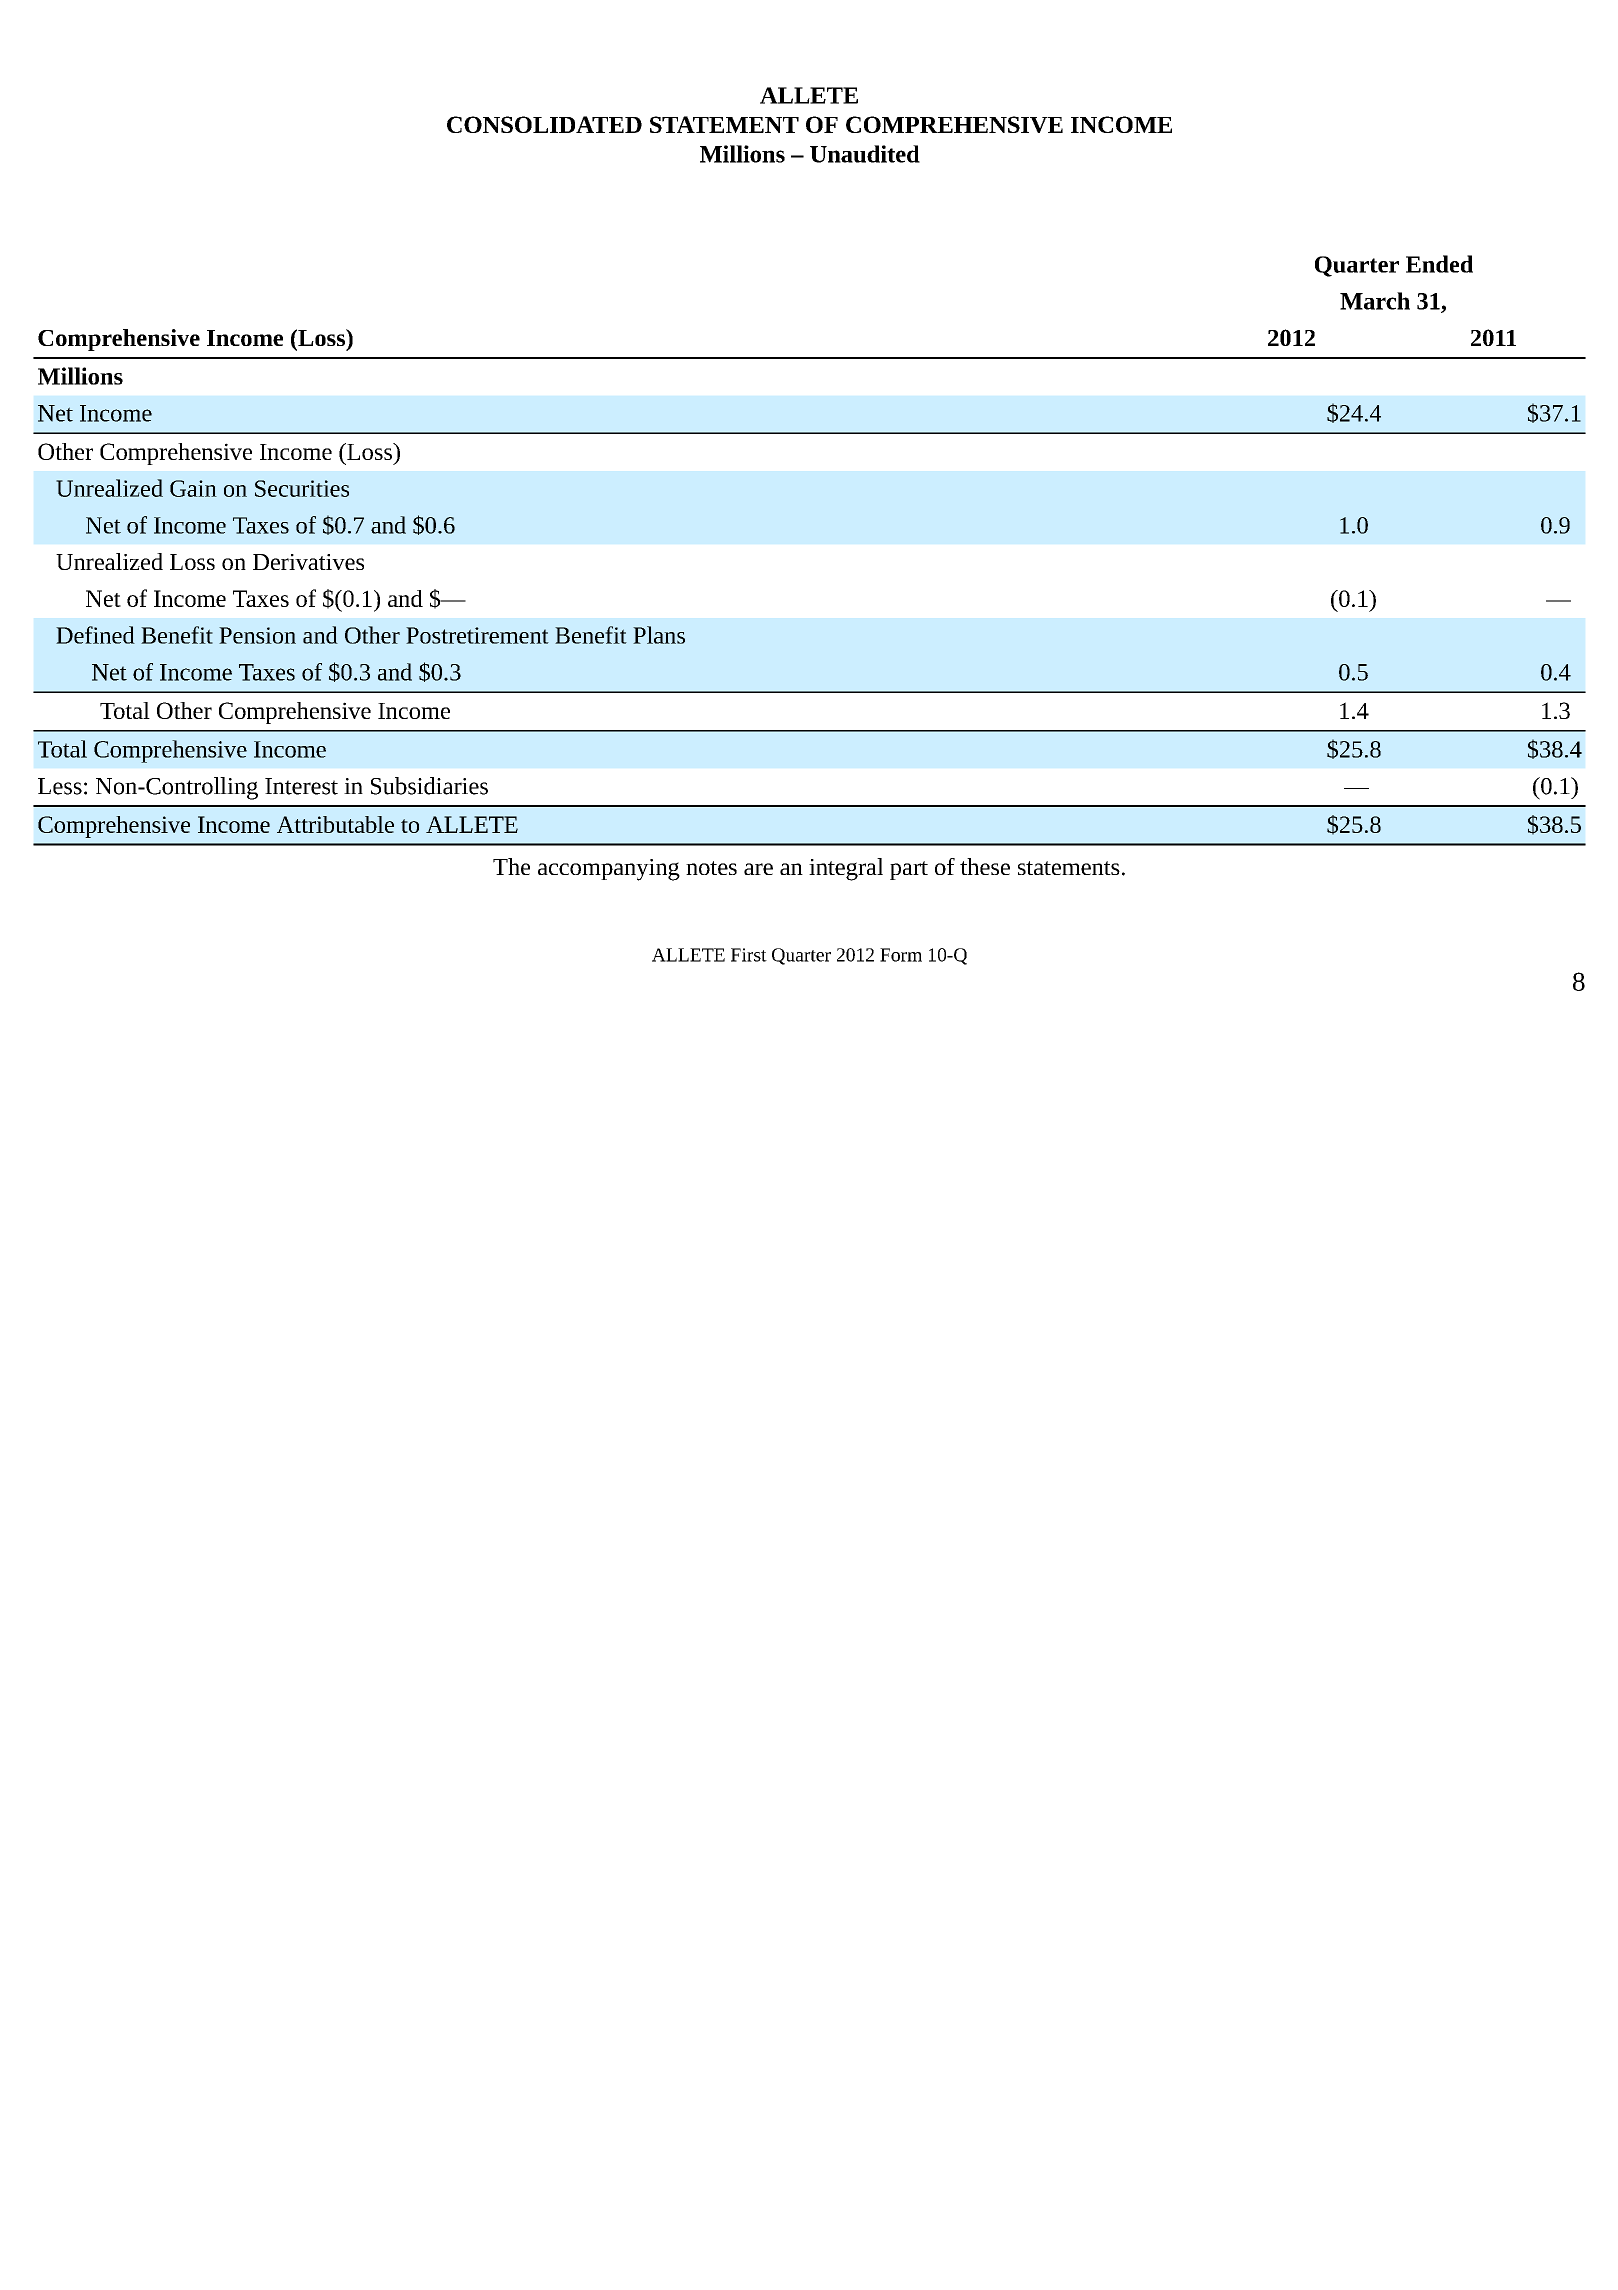 This image has height=2290, width=1618. Describe the element at coordinates (335, 824) in the image. I see `Attributable` at that location.
